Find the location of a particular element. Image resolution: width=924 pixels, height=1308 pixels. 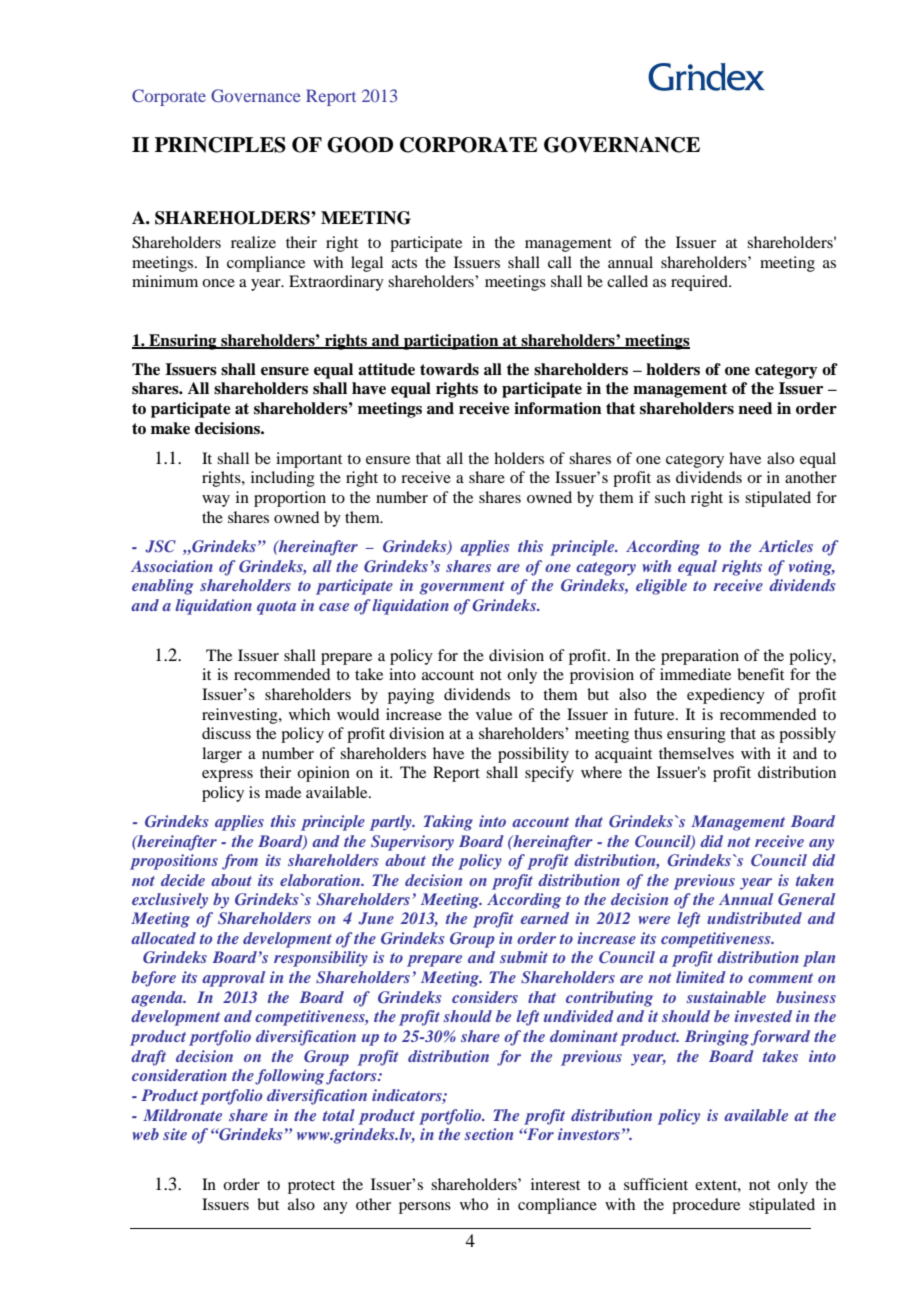

possibility is located at coordinates (533, 755).
